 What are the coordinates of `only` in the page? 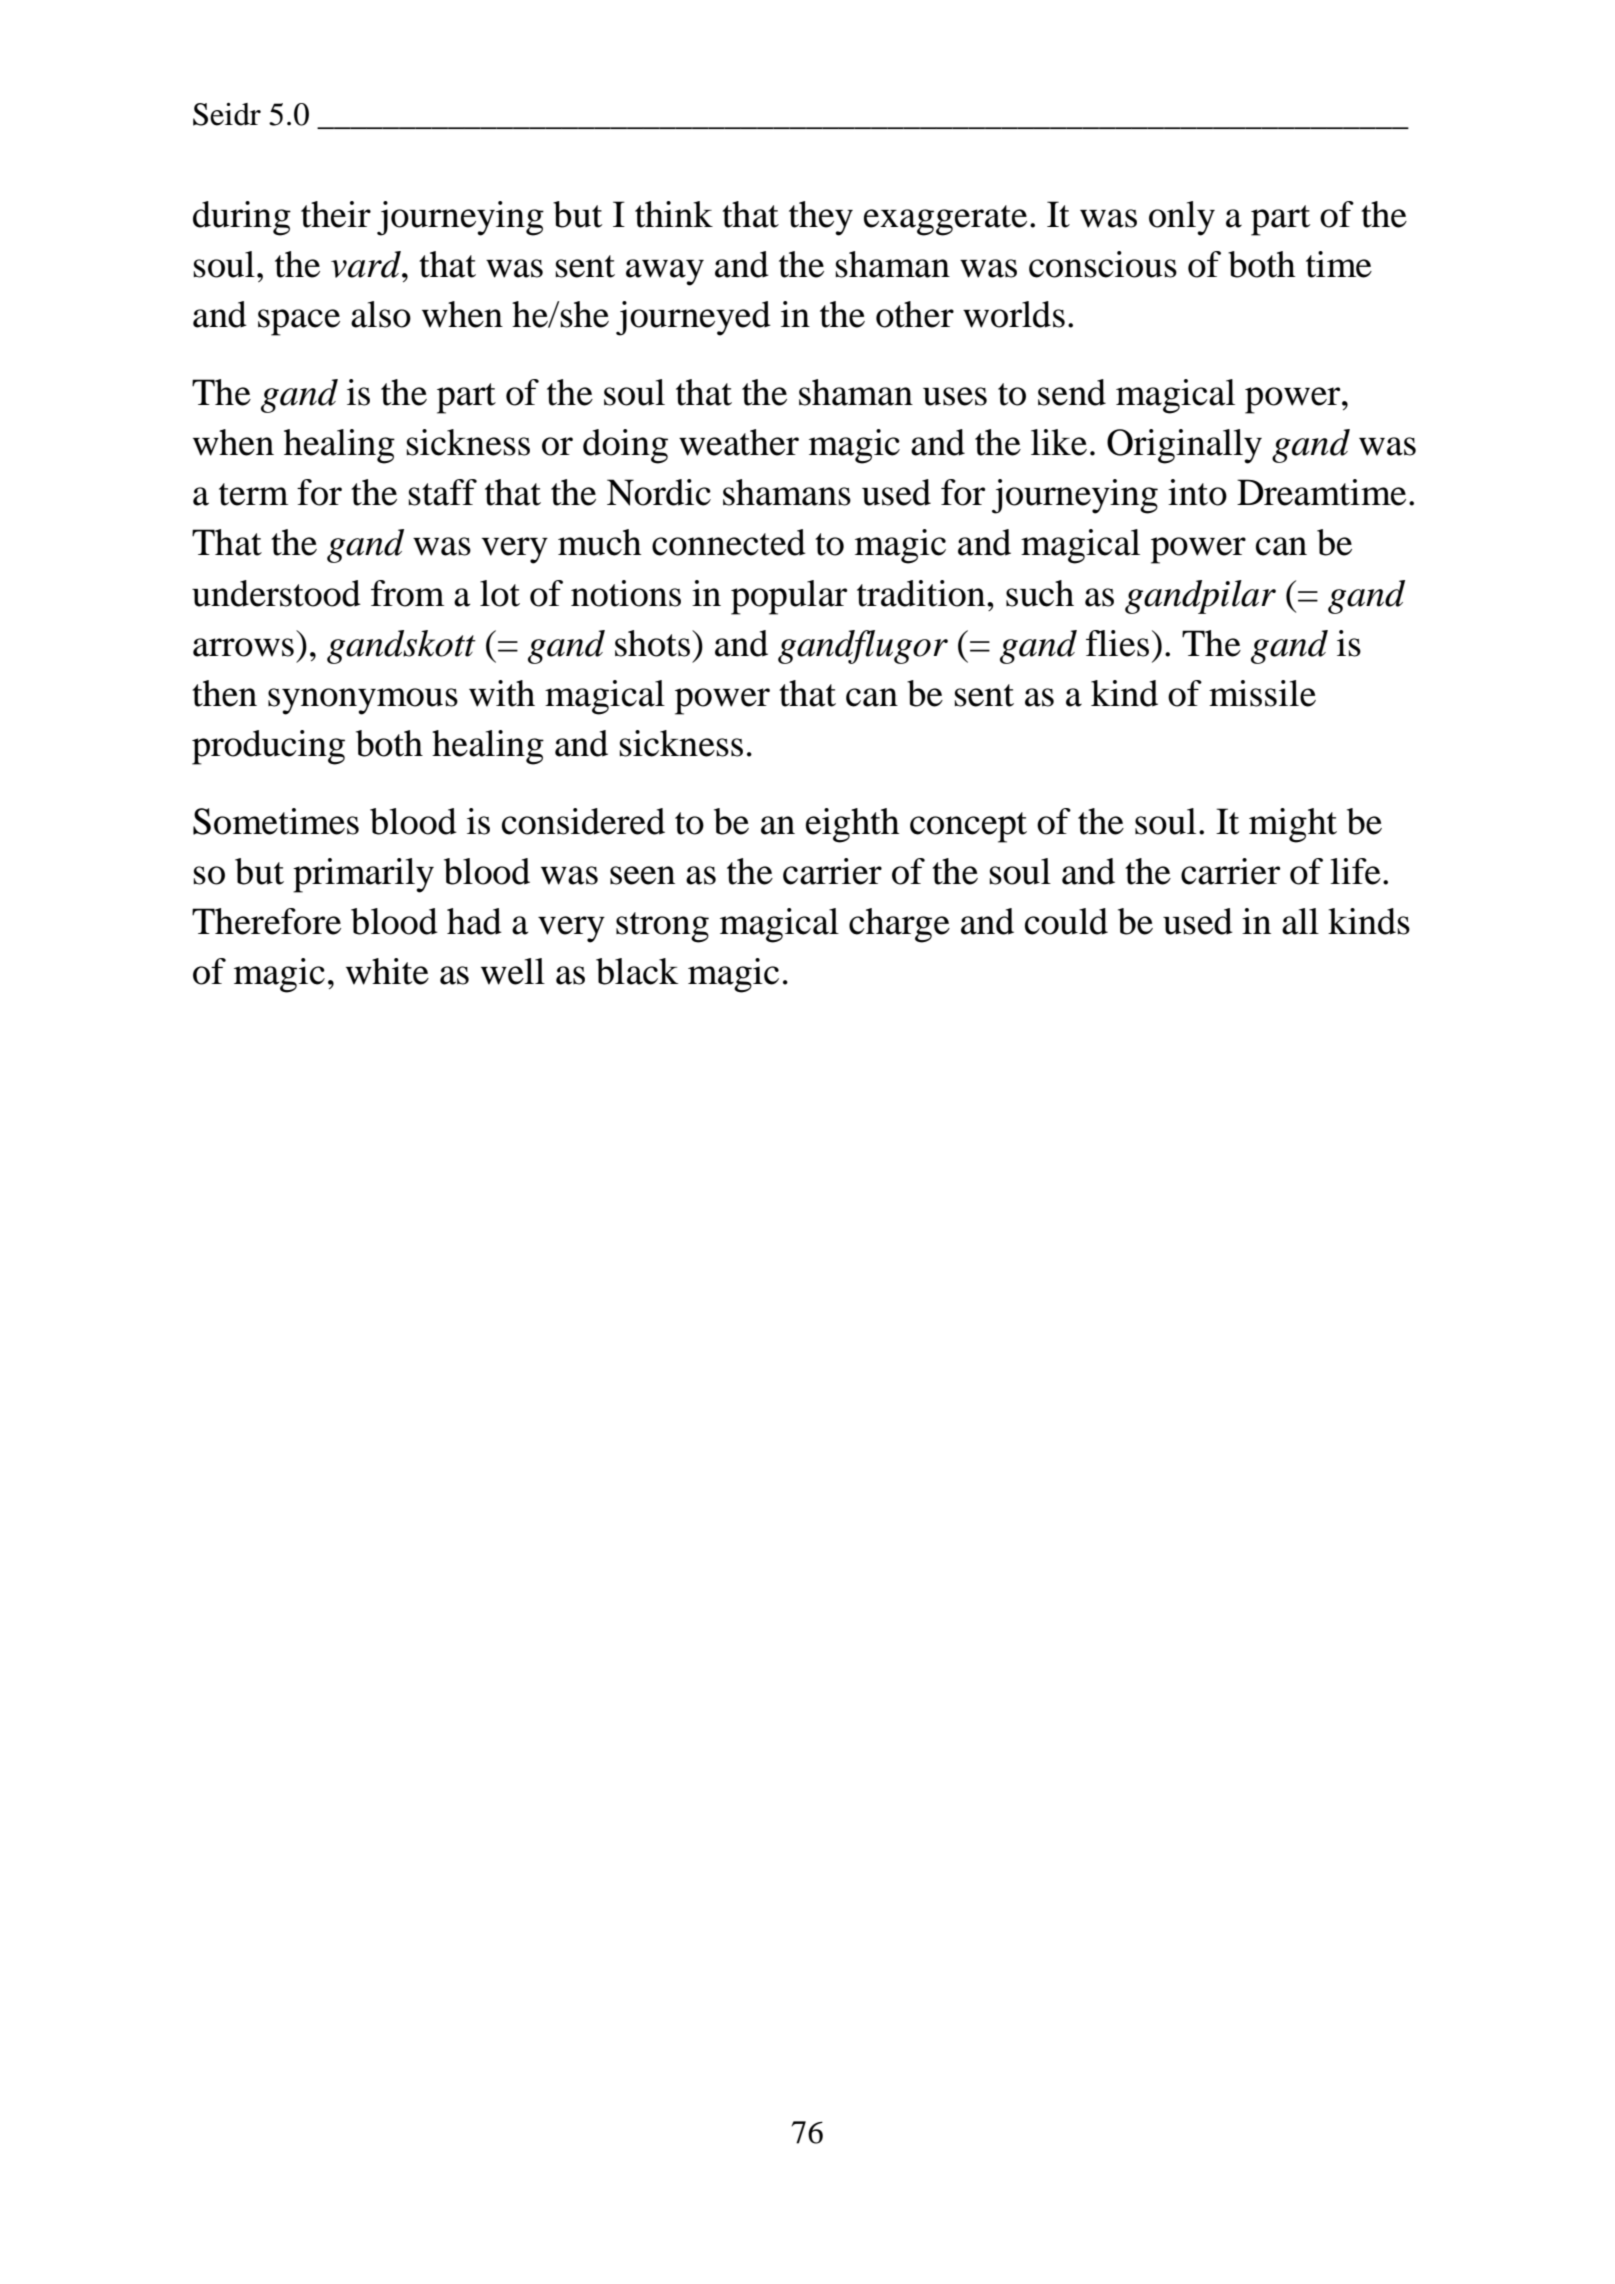 It's located at (1182, 218).
